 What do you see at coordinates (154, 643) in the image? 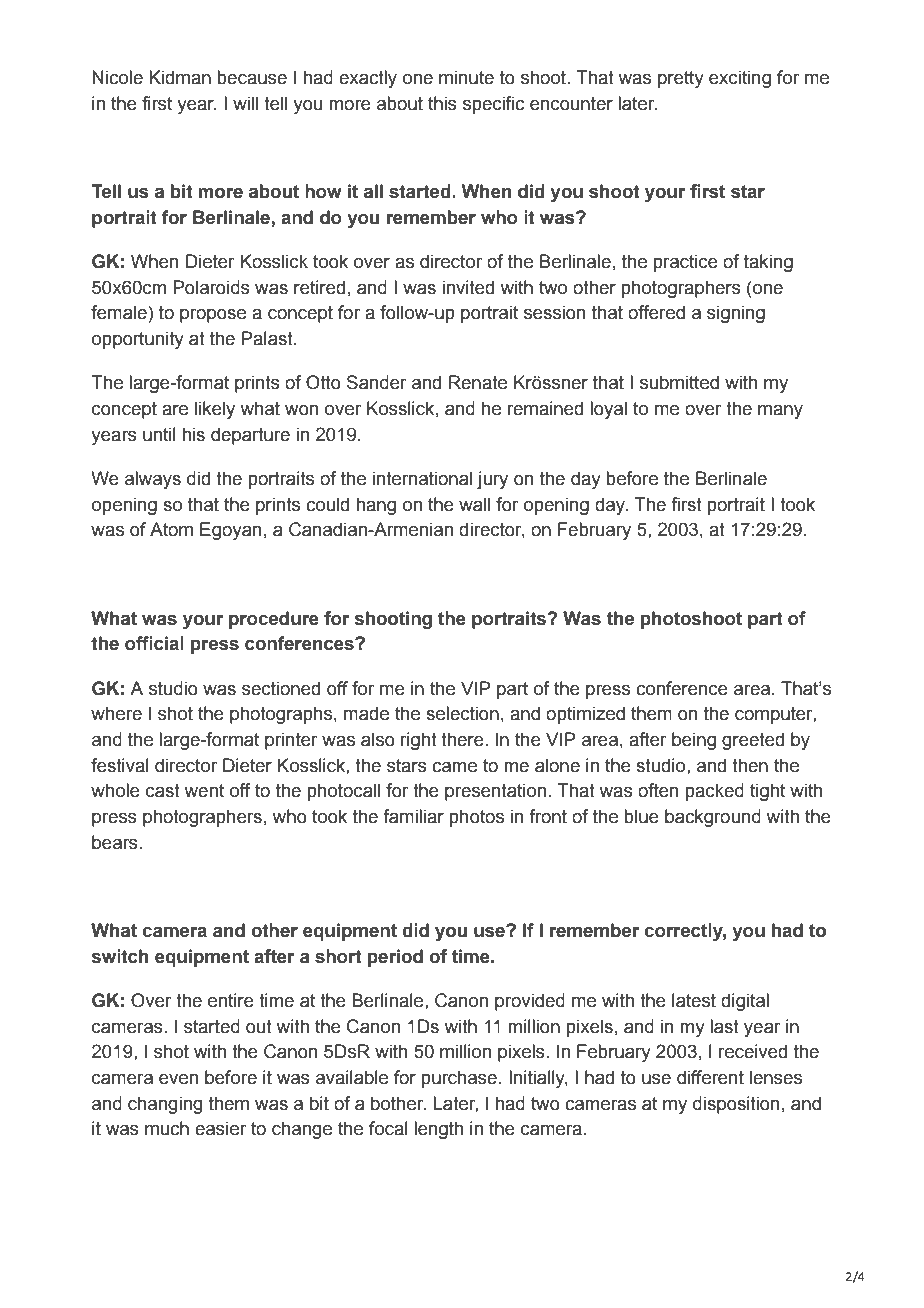
I see `official` at bounding box center [154, 643].
